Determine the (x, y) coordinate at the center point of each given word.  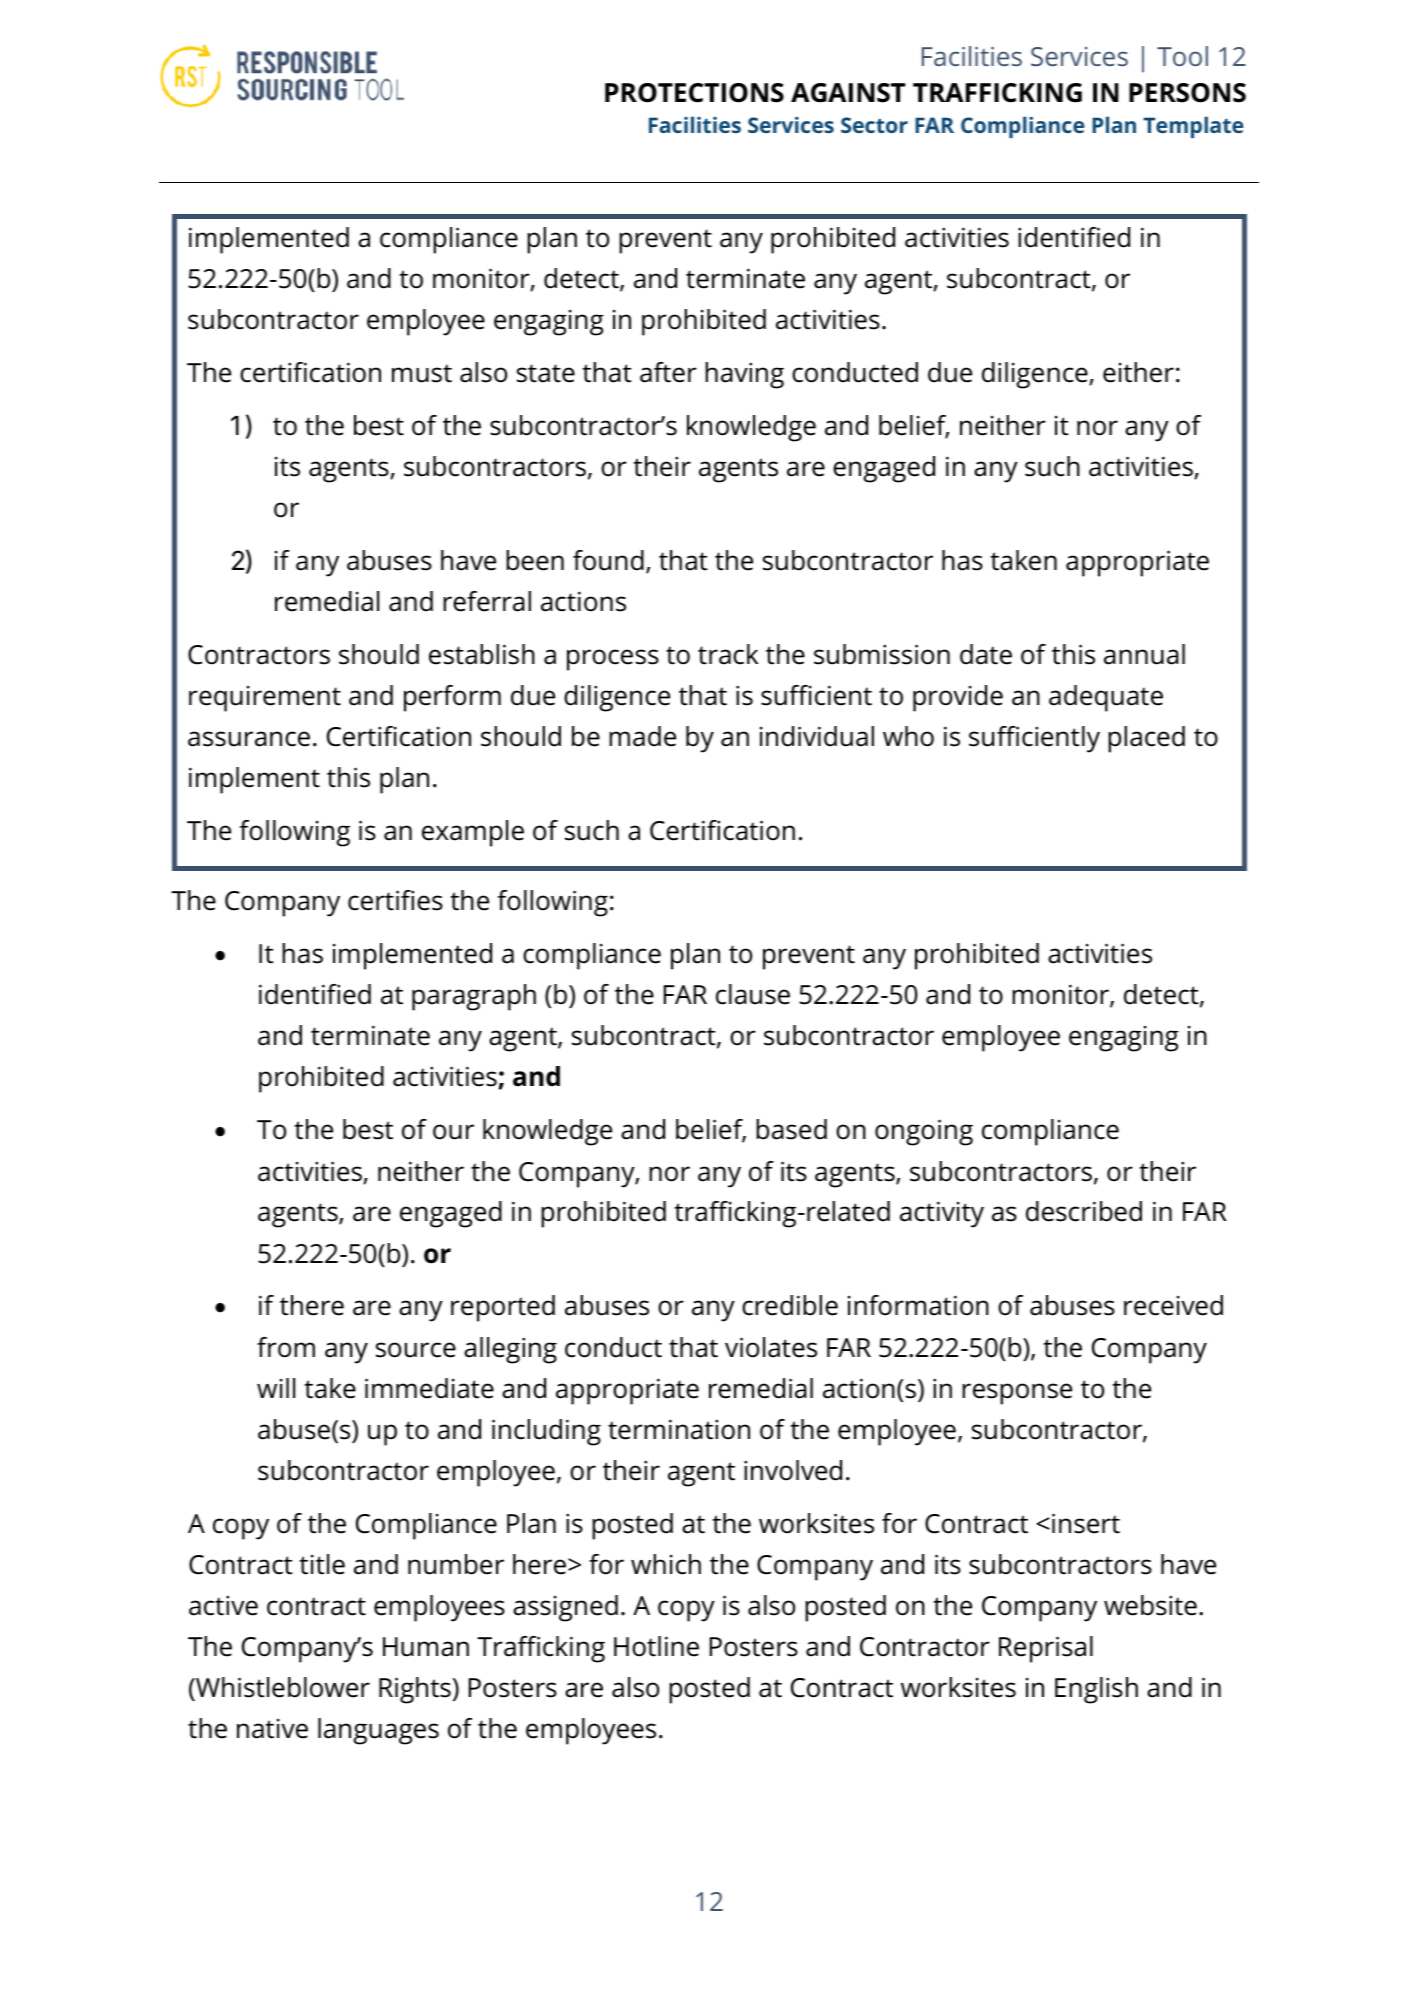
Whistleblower (282, 1687)
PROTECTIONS (694, 93)
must (422, 373)
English (1096, 1690)
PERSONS (1187, 93)
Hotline (656, 1646)
